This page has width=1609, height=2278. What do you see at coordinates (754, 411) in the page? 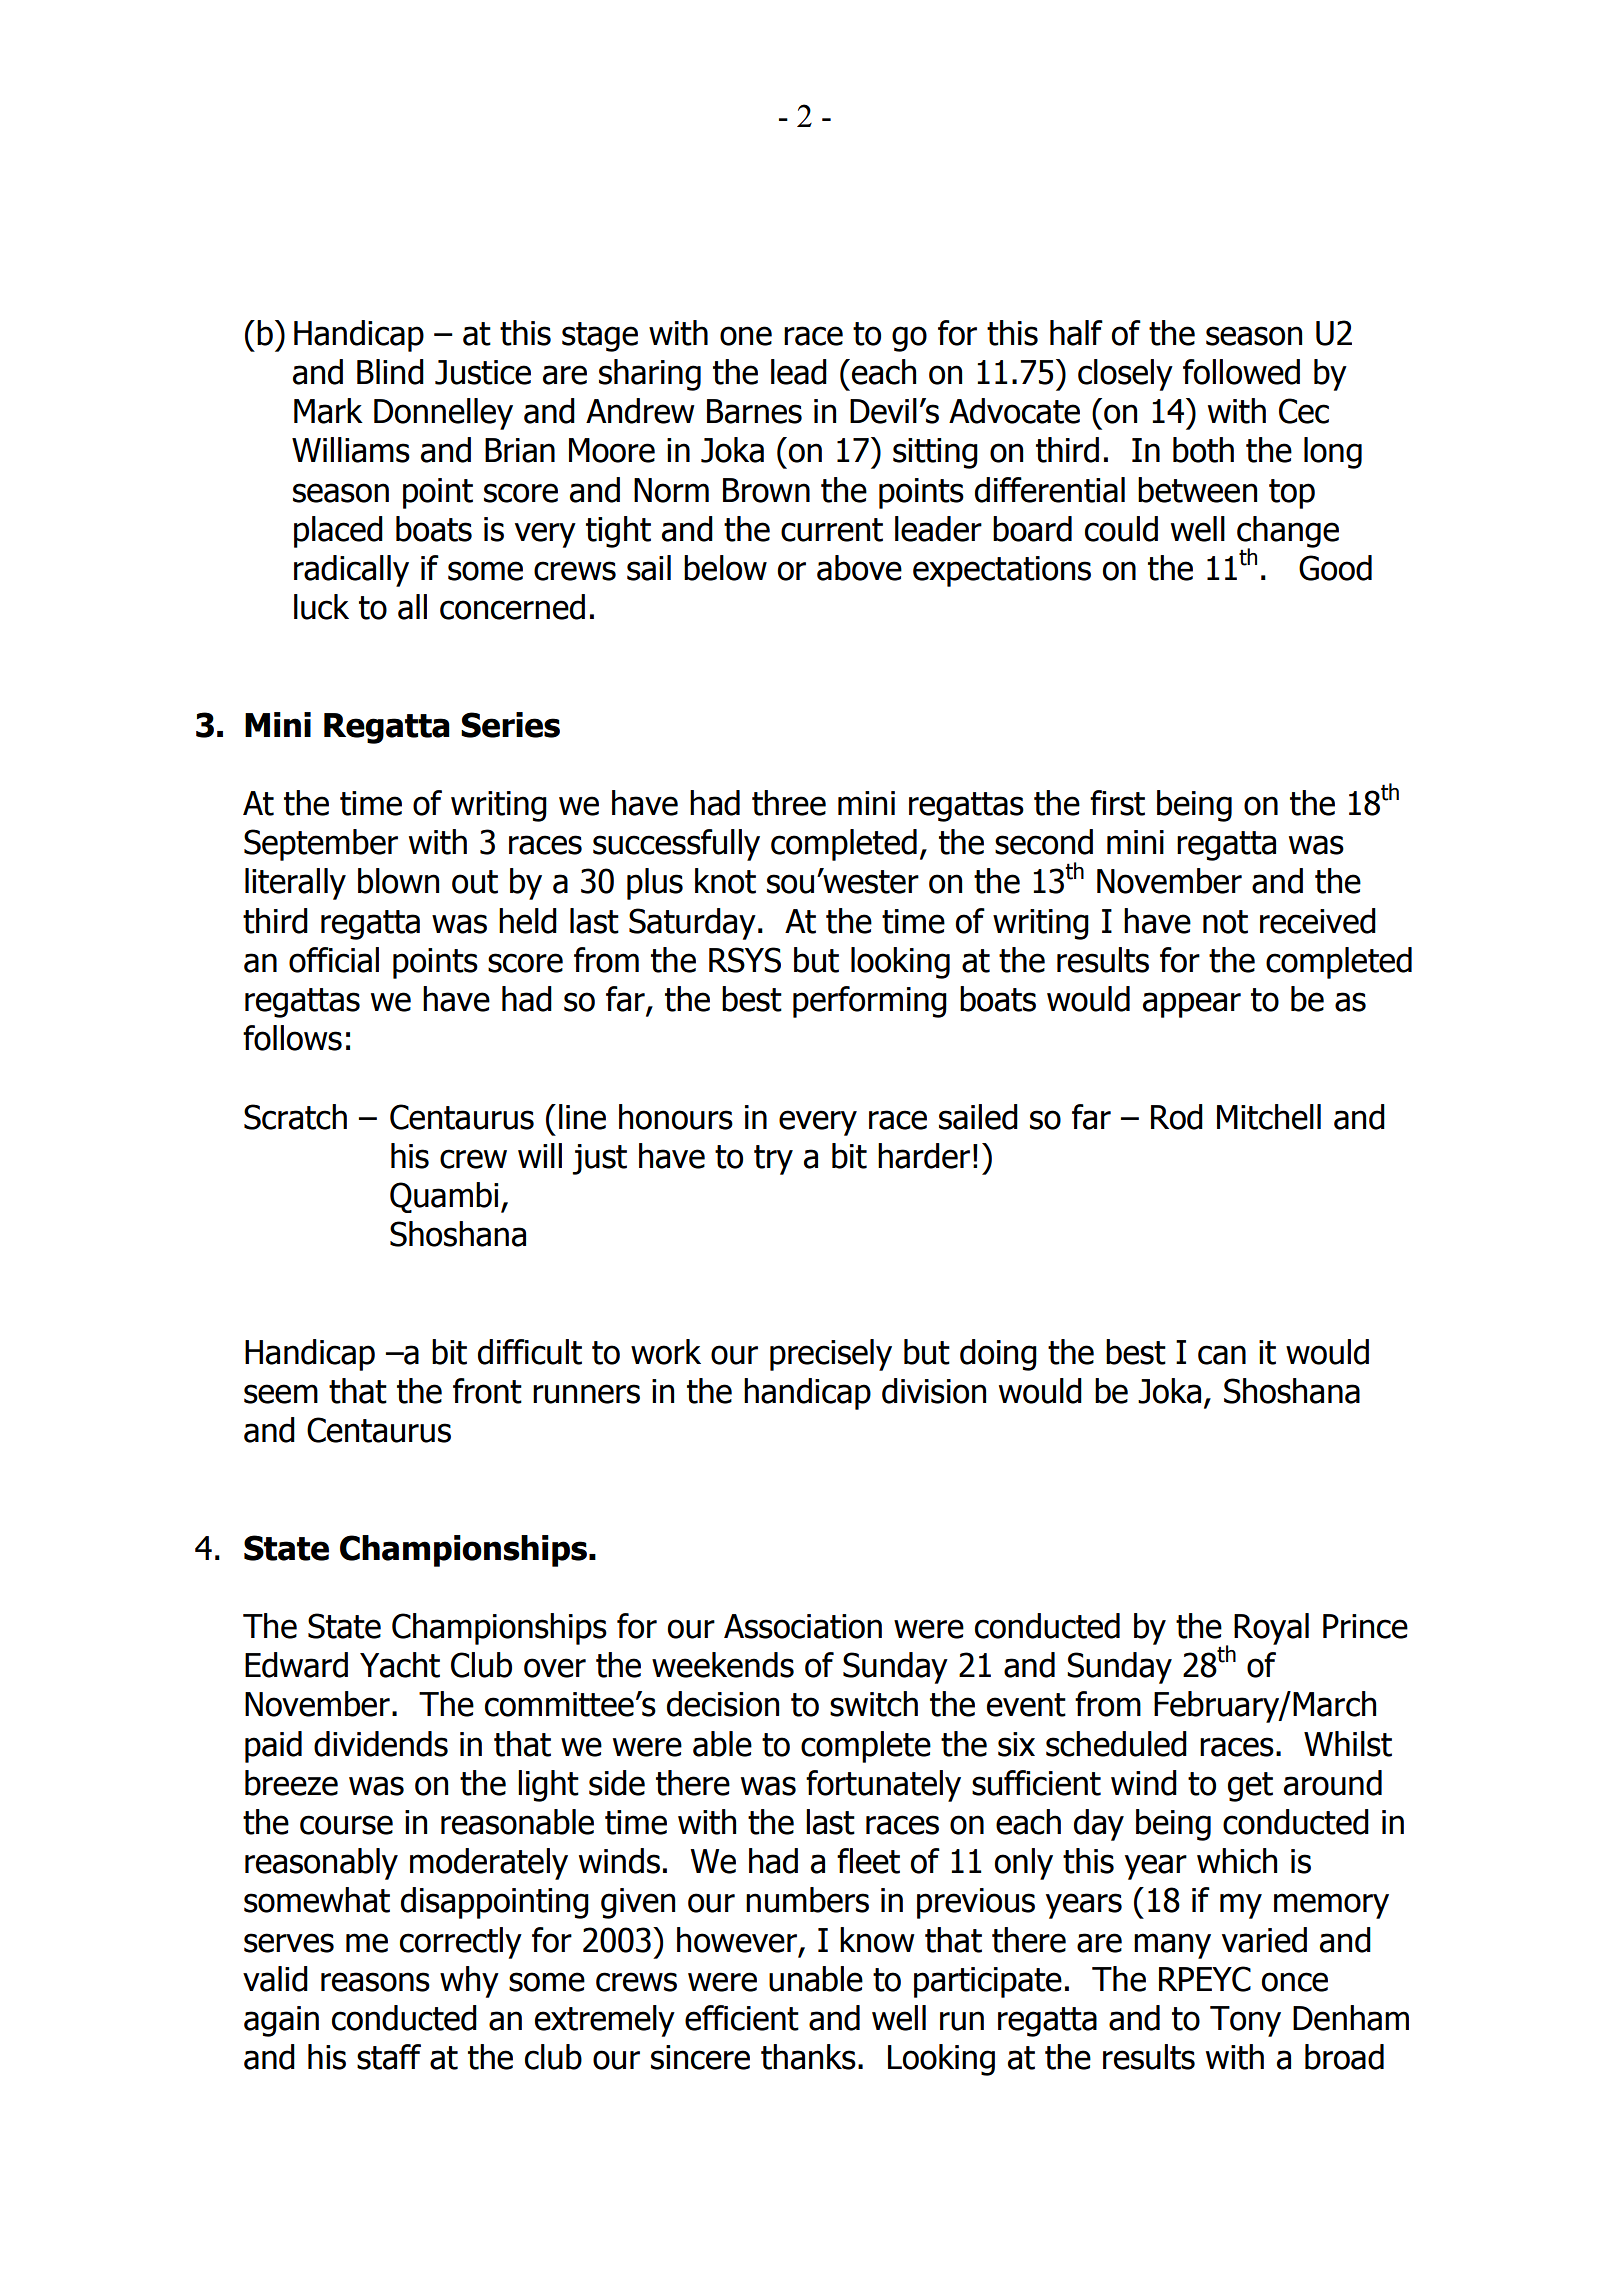
I see `Barnes` at bounding box center [754, 411].
